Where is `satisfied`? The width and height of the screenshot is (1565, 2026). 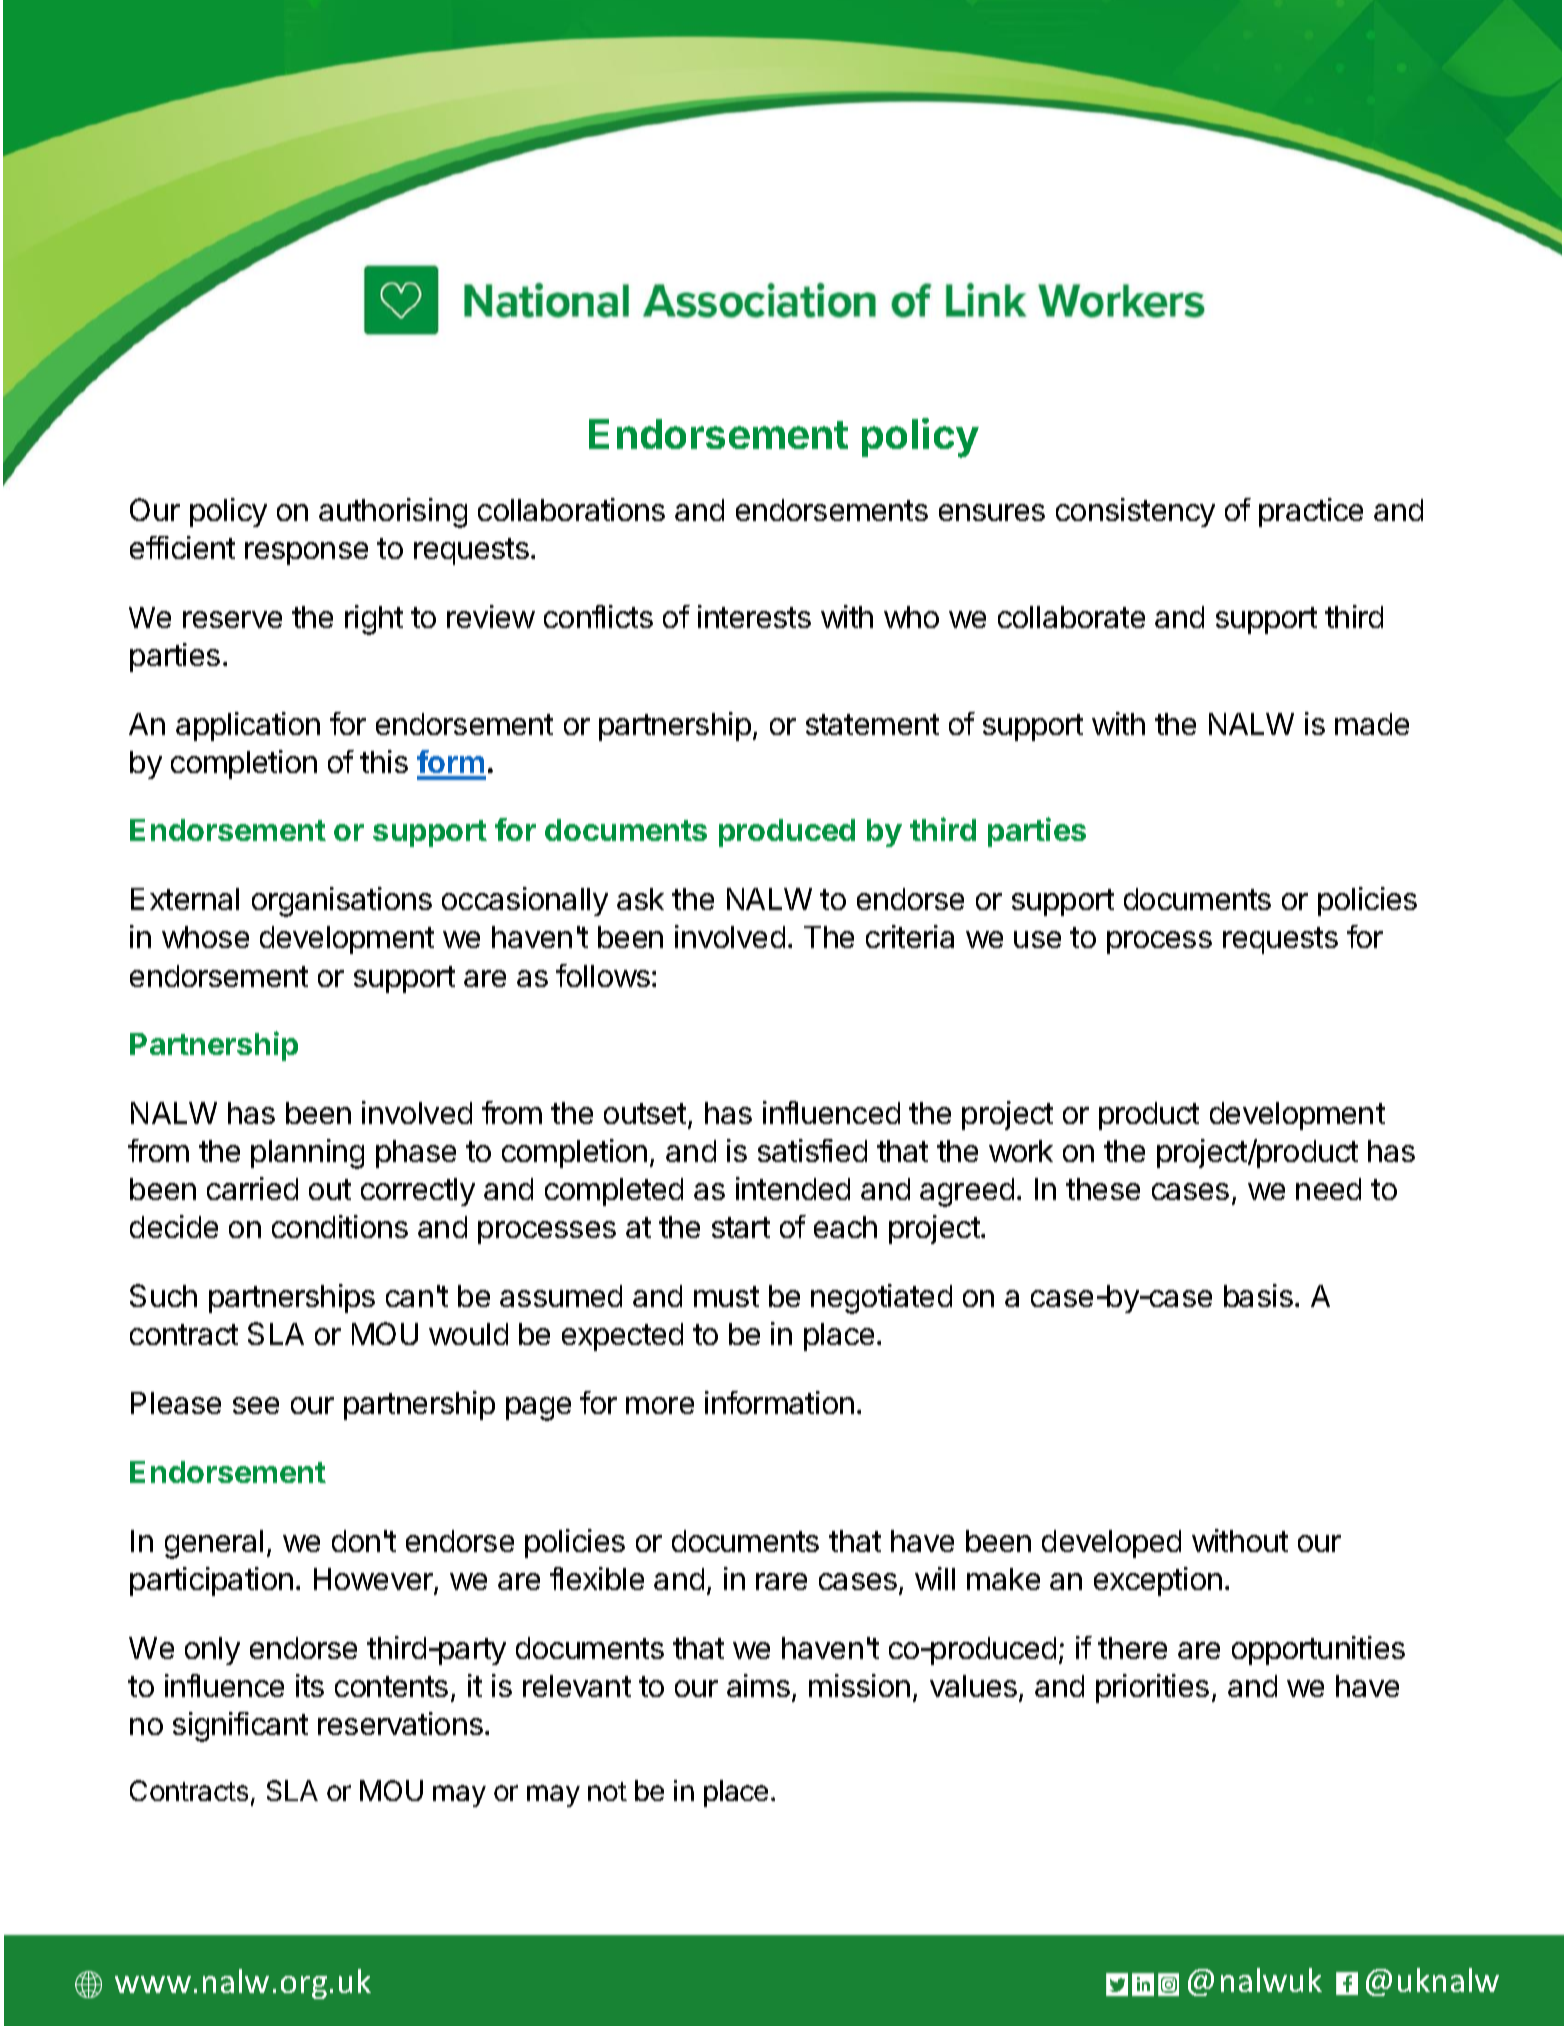
satisfied is located at coordinates (812, 1150).
